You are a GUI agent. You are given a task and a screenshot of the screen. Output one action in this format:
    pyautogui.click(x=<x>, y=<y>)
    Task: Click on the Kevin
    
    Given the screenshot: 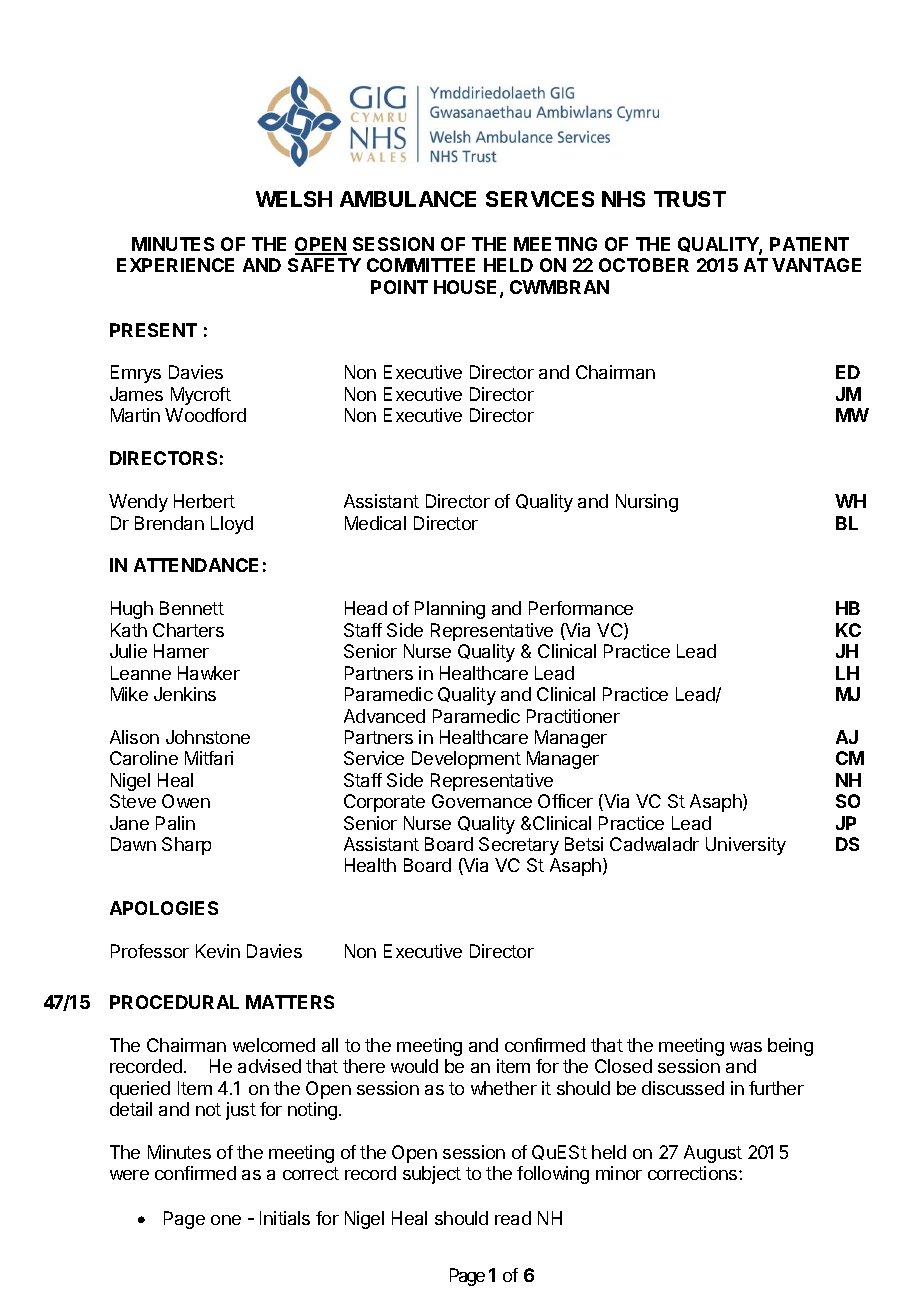 What is the action you would take?
    pyautogui.click(x=218, y=951)
